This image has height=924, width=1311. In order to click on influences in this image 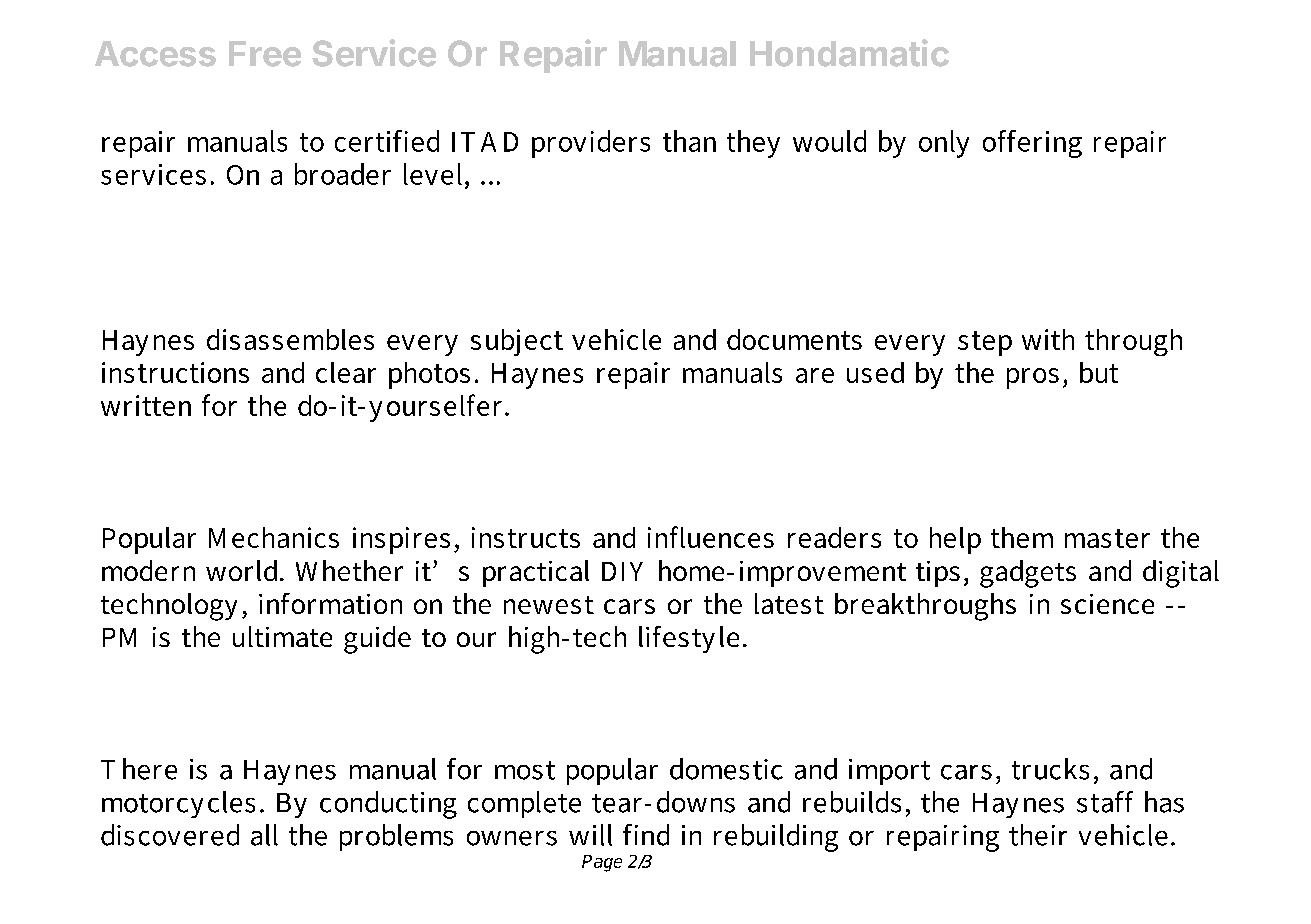, I will do `click(711, 537)`.
